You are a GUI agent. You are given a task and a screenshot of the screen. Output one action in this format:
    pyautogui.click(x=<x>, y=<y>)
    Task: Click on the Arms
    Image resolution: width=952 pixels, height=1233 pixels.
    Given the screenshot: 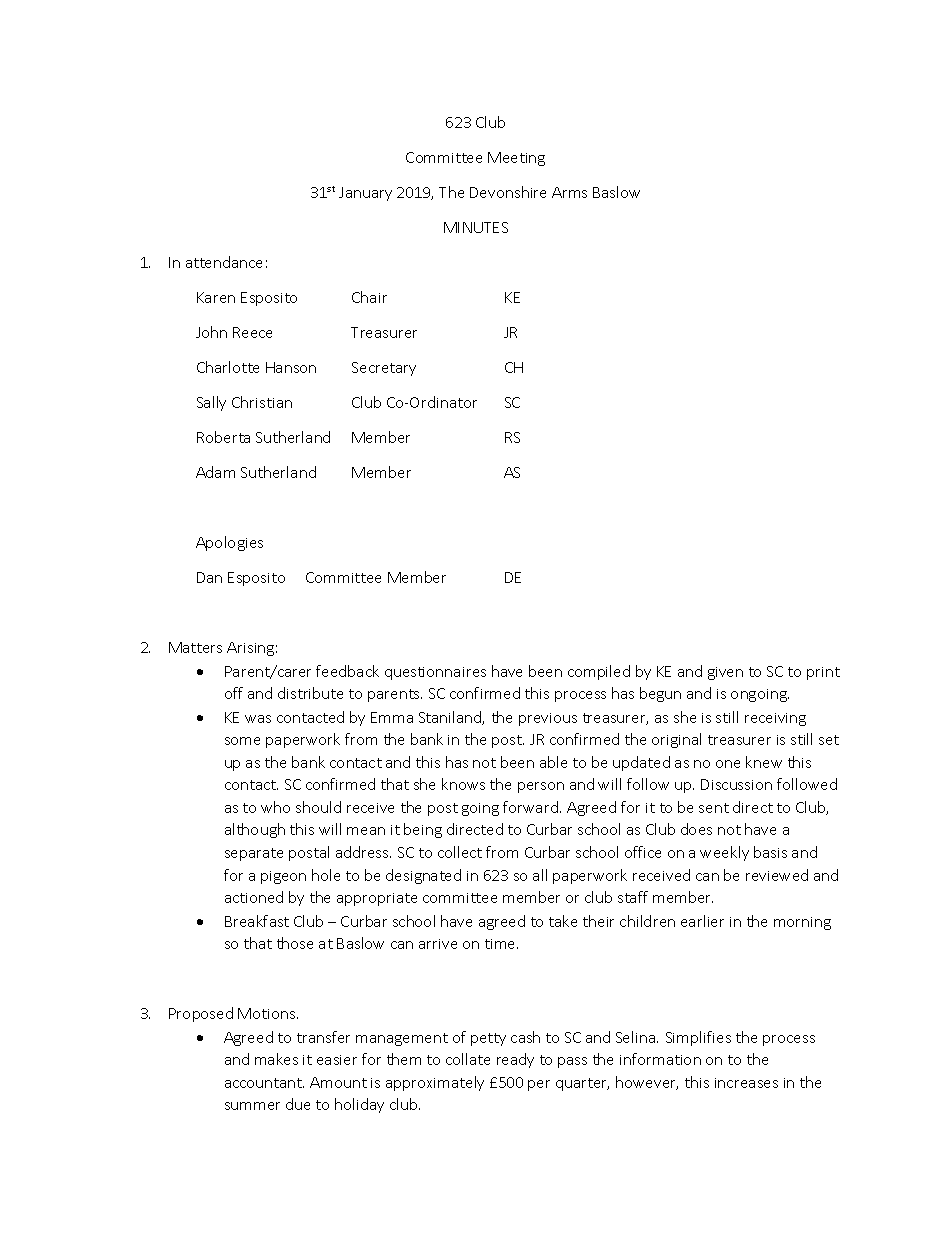 What is the action you would take?
    pyautogui.click(x=569, y=192)
